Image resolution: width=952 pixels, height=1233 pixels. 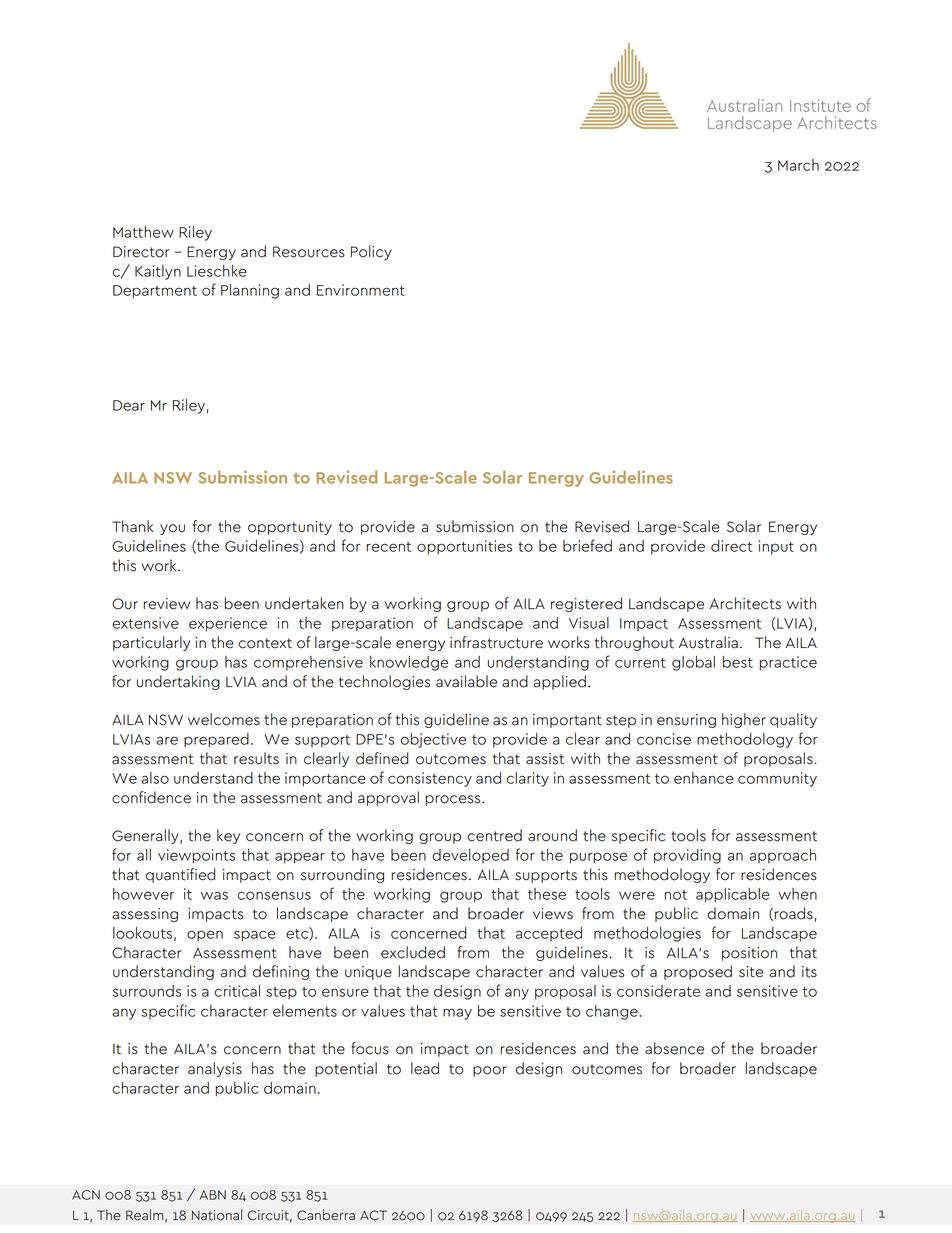 I want to click on process, so click(x=454, y=800).
